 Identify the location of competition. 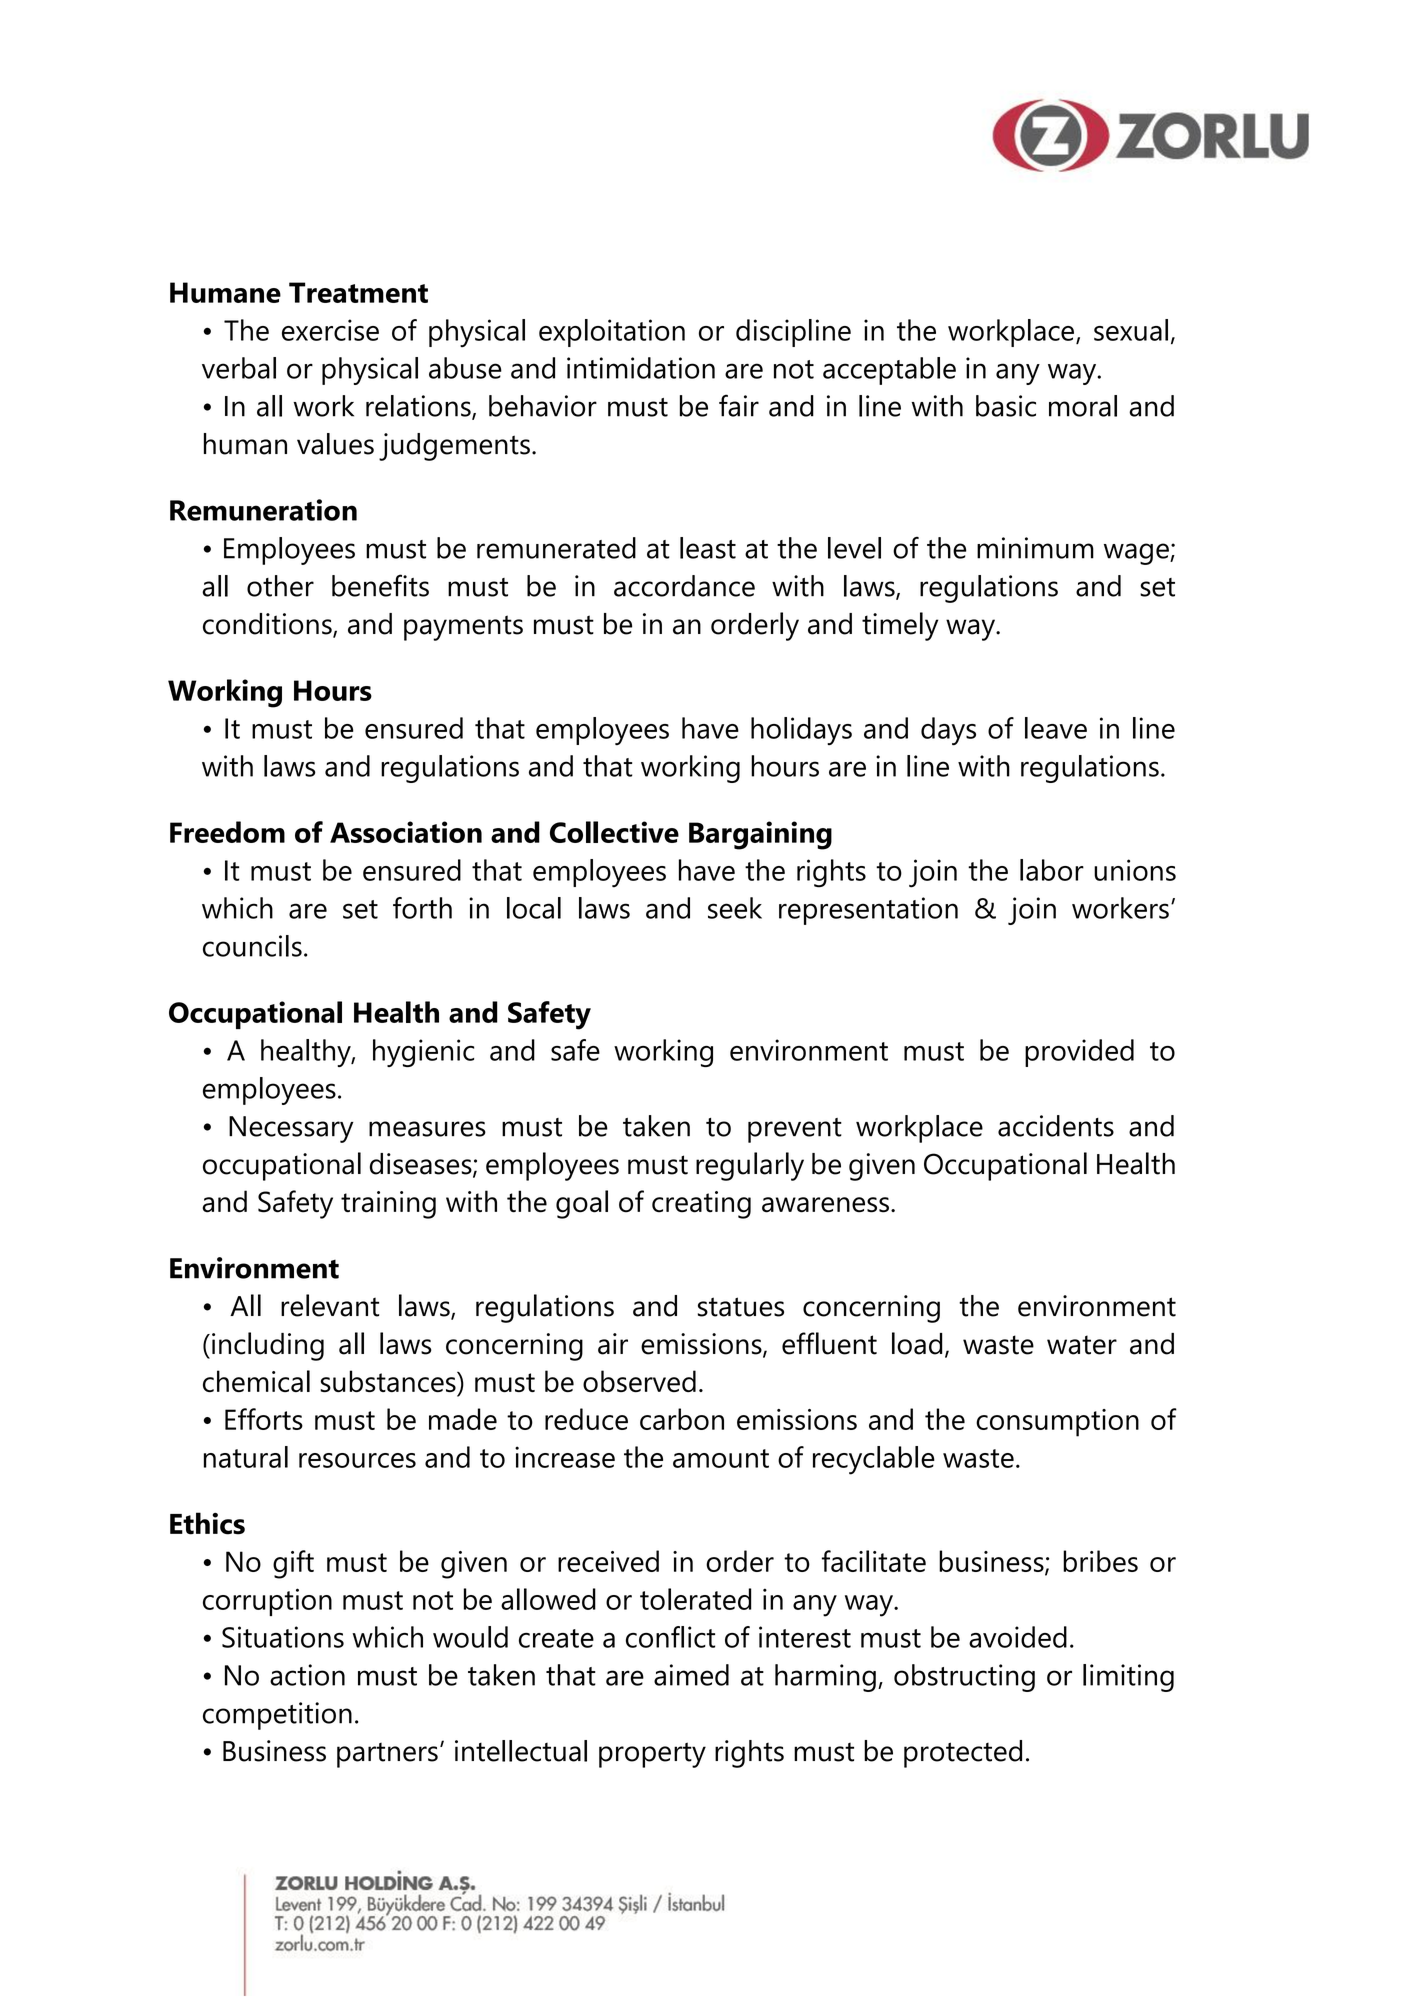
(277, 1716).
